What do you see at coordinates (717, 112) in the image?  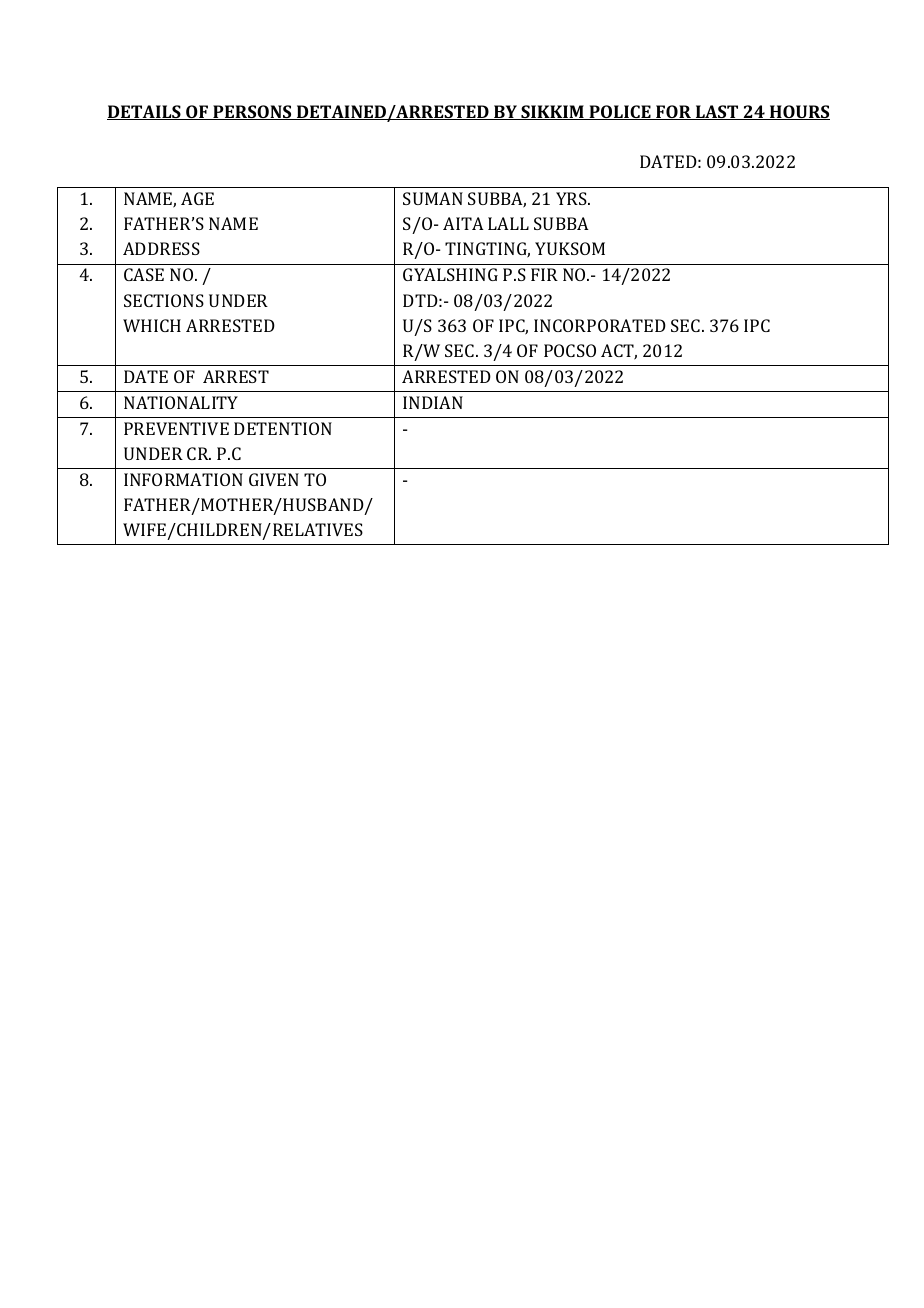 I see `LAST` at bounding box center [717, 112].
